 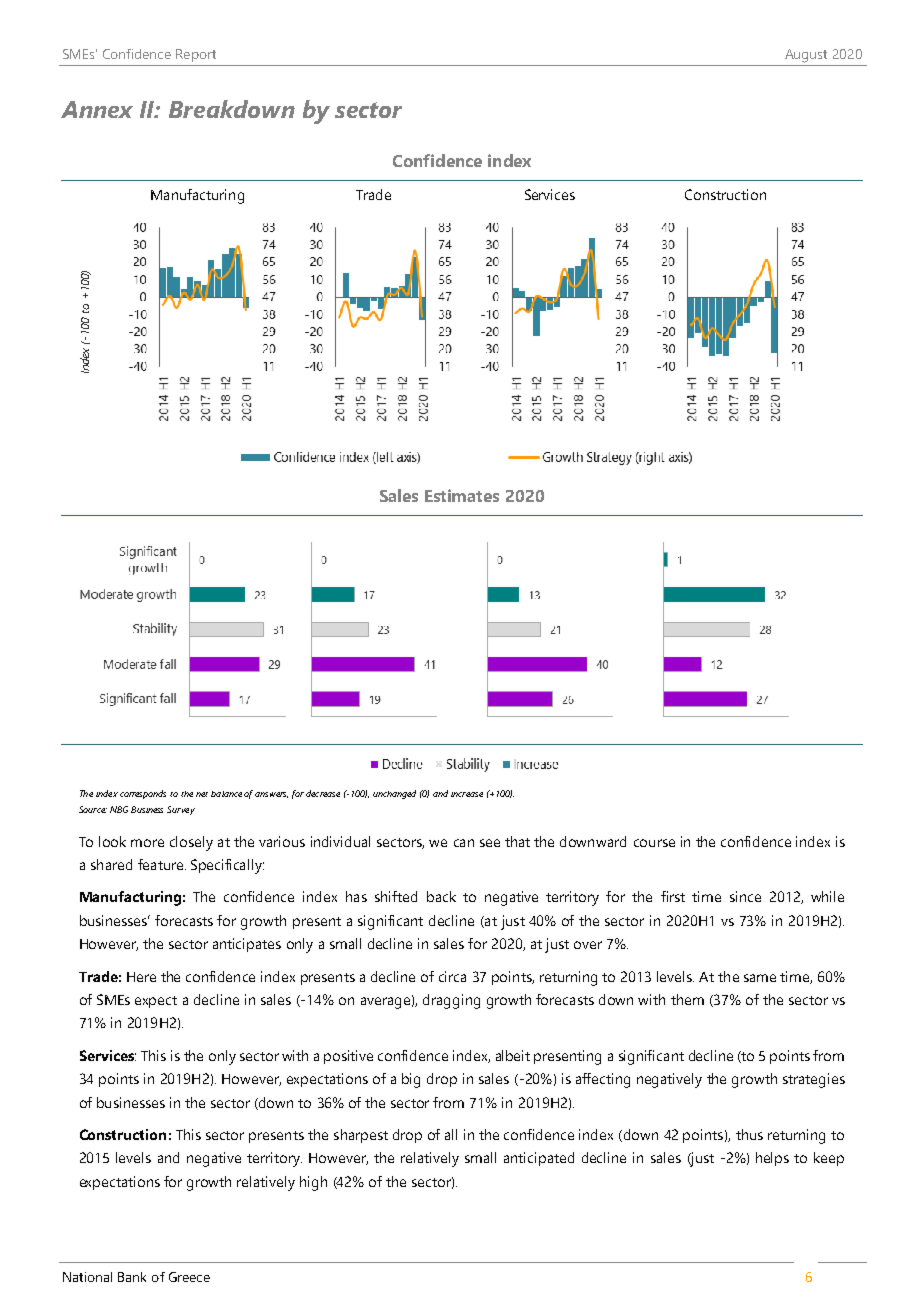 What do you see at coordinates (141, 977) in the image?
I see `Here` at bounding box center [141, 977].
